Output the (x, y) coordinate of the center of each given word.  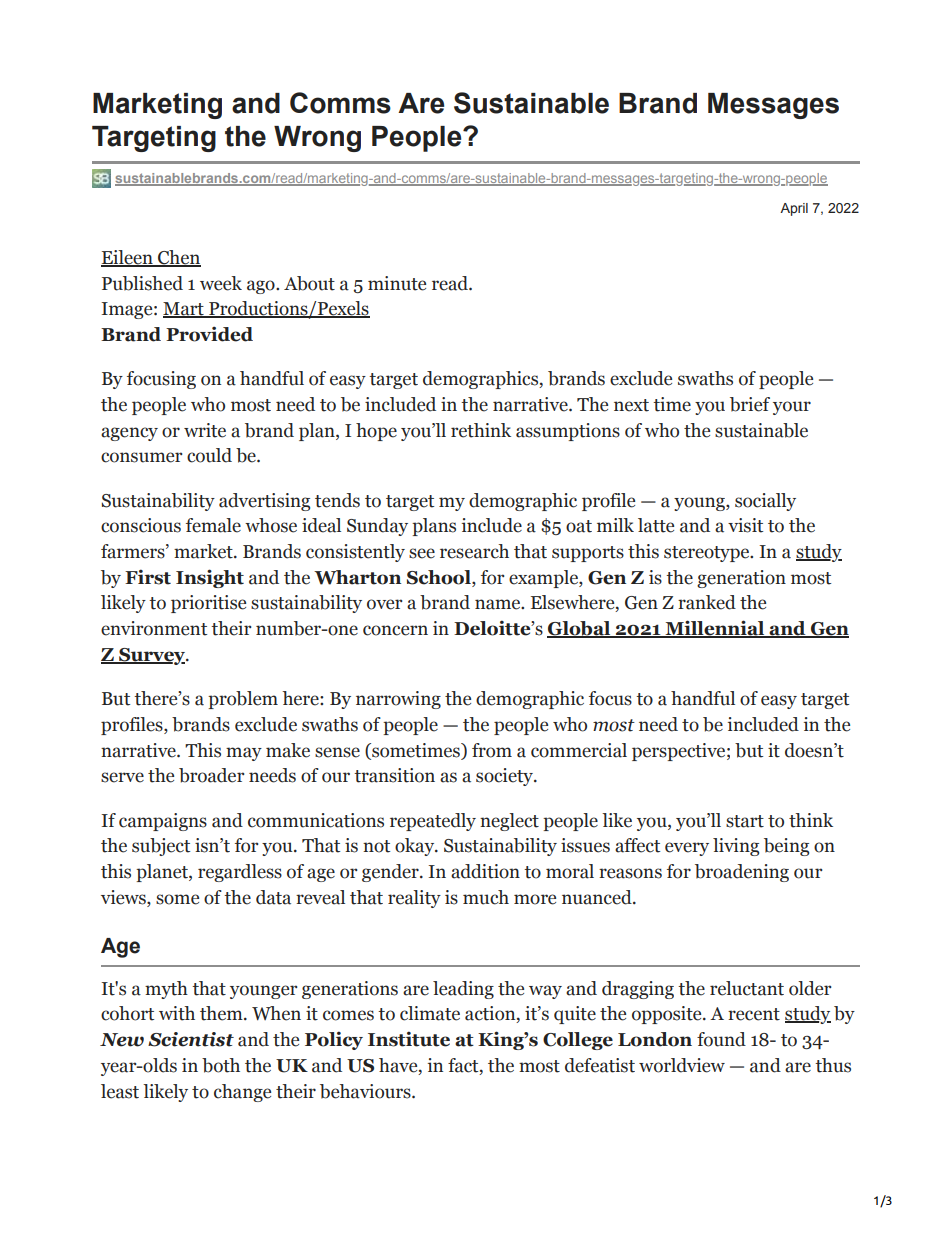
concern (395, 630)
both (221, 1065)
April (794, 209)
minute (397, 283)
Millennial (715, 629)
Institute (409, 1039)
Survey (152, 656)
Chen (178, 258)
